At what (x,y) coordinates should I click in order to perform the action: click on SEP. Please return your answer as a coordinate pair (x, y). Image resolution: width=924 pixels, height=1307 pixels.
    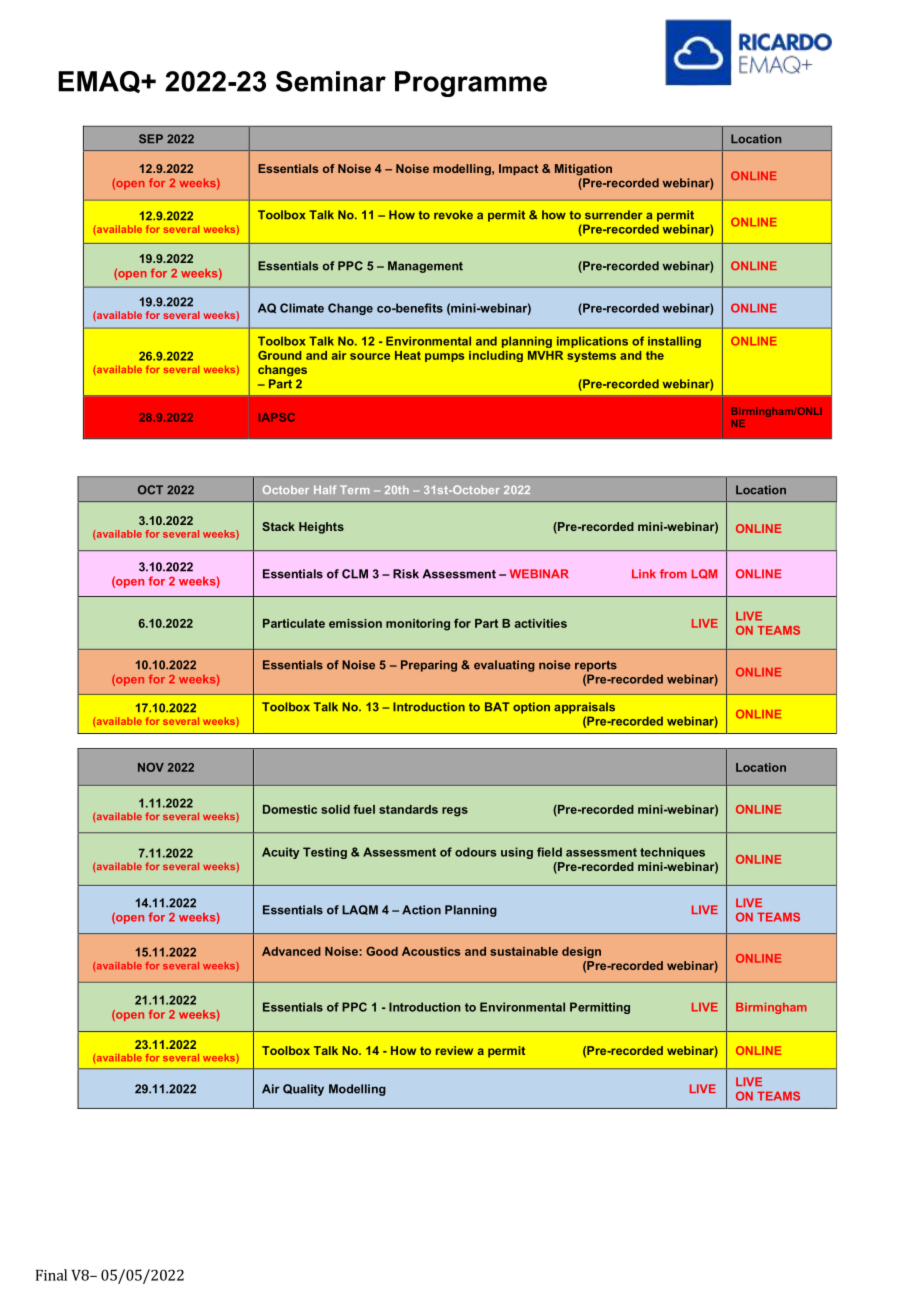
    Looking at the image, I should click on (151, 139).
